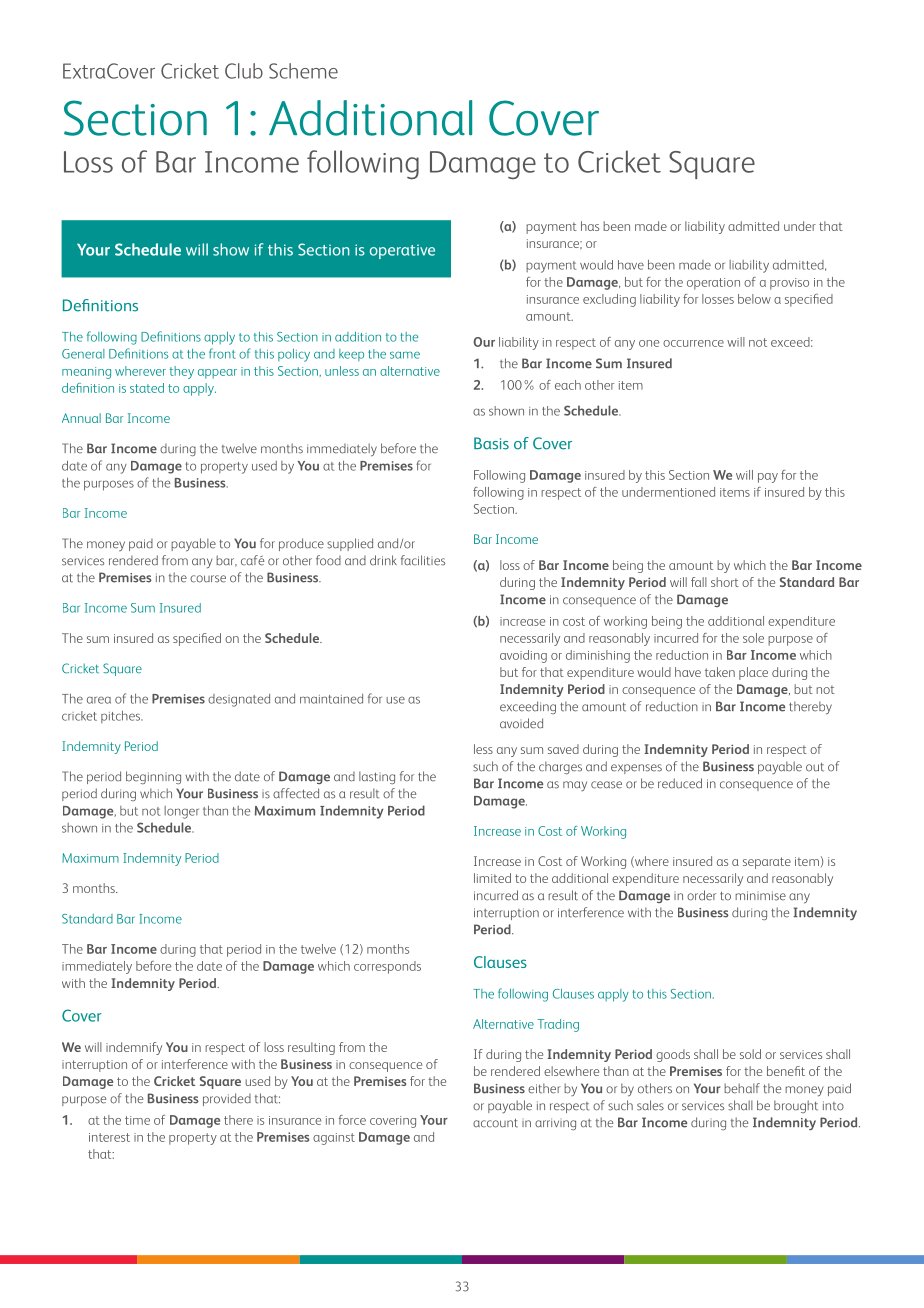  What do you see at coordinates (137, 1120) in the document?
I see `time` at bounding box center [137, 1120].
